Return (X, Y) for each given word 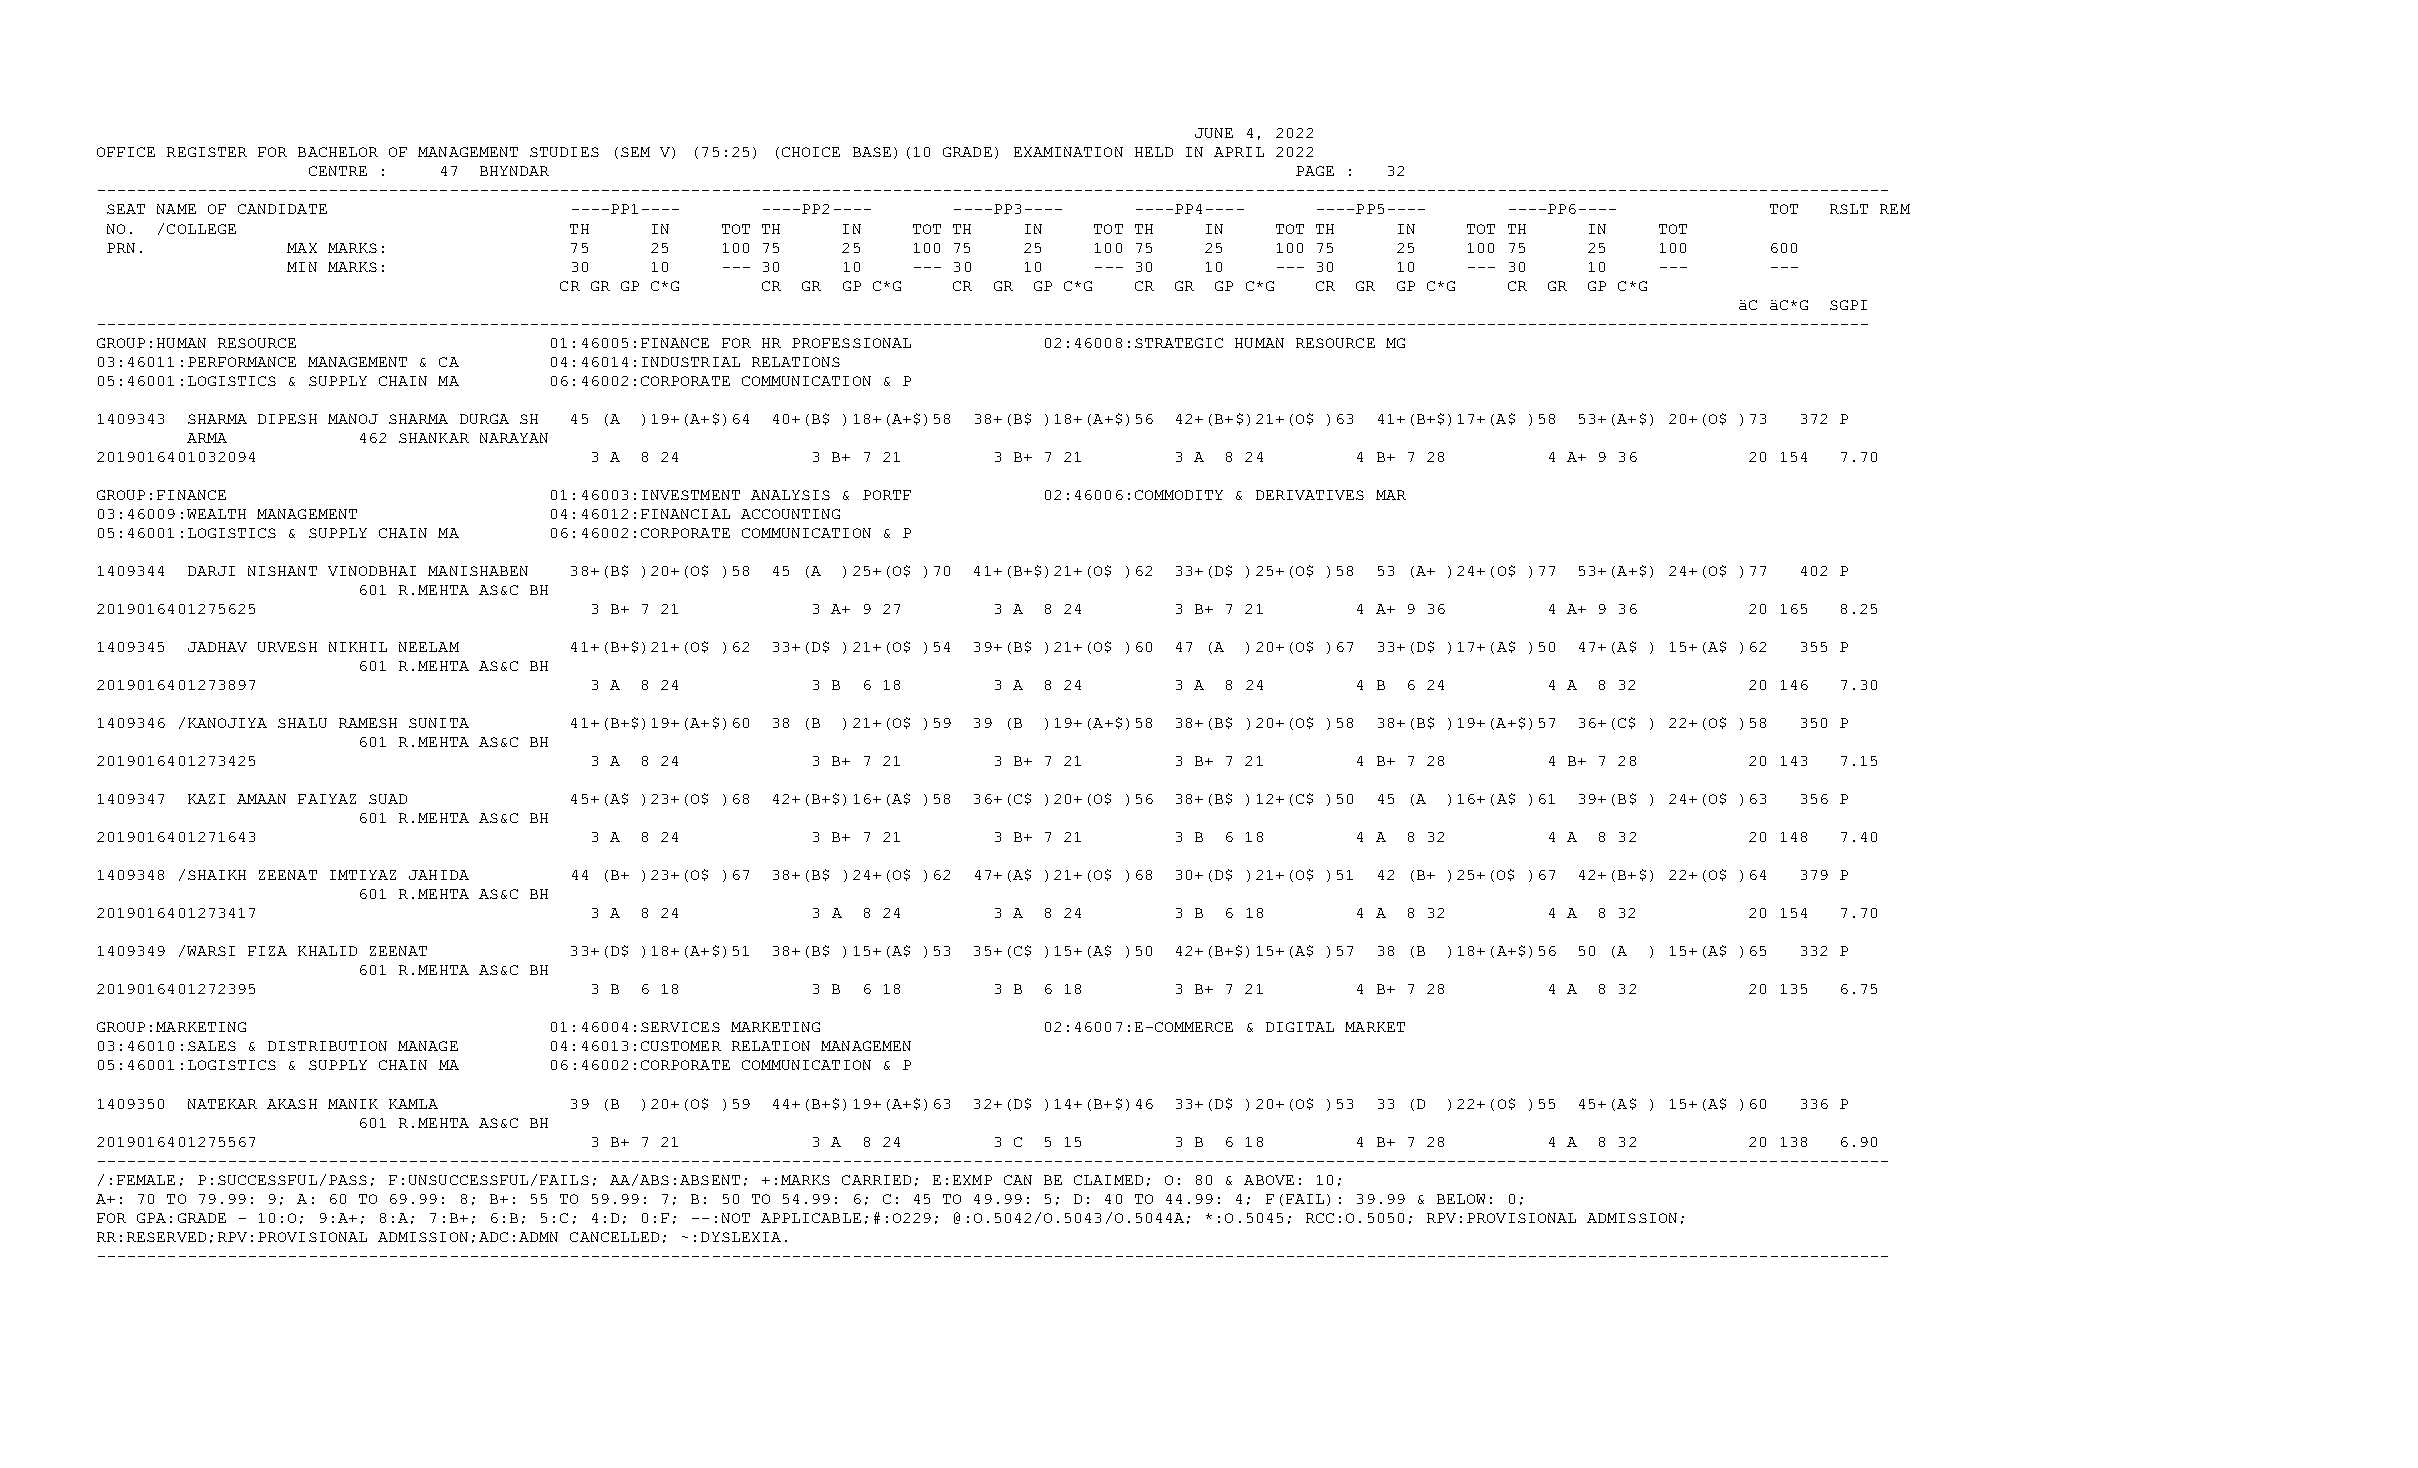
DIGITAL (1300, 1027)
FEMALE (146, 1180)
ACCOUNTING (790, 514)
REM (1895, 209)
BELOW (1461, 1199)
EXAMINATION (1068, 152)
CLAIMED (1108, 1180)
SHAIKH (217, 875)
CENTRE (338, 171)
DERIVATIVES (1310, 495)
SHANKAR (434, 438)
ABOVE (1269, 1180)
